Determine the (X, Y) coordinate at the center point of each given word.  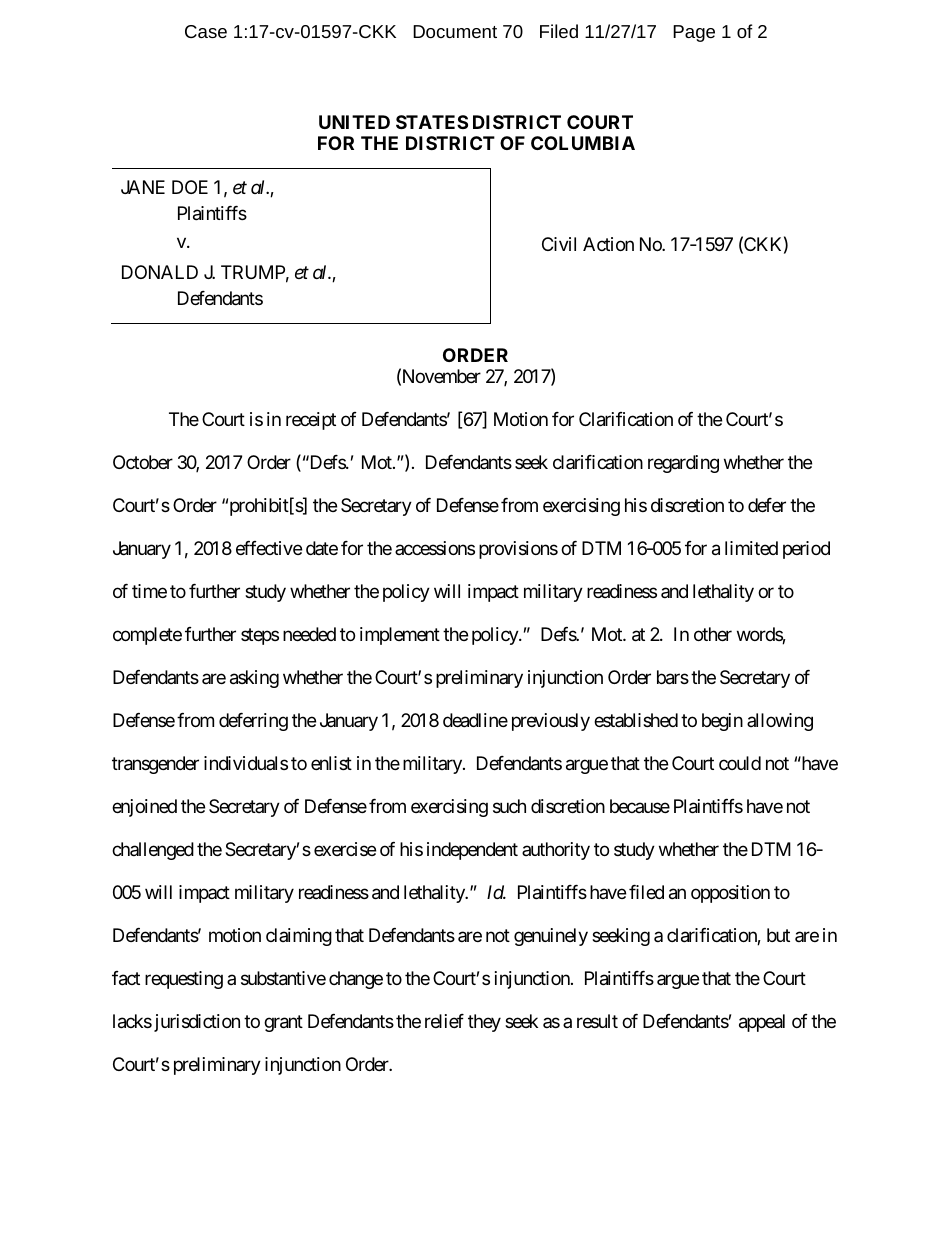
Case (206, 31)
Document (455, 31)
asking (254, 679)
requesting (184, 980)
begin (722, 722)
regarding (683, 464)
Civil (559, 244)
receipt (311, 421)
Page (694, 33)
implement (400, 636)
